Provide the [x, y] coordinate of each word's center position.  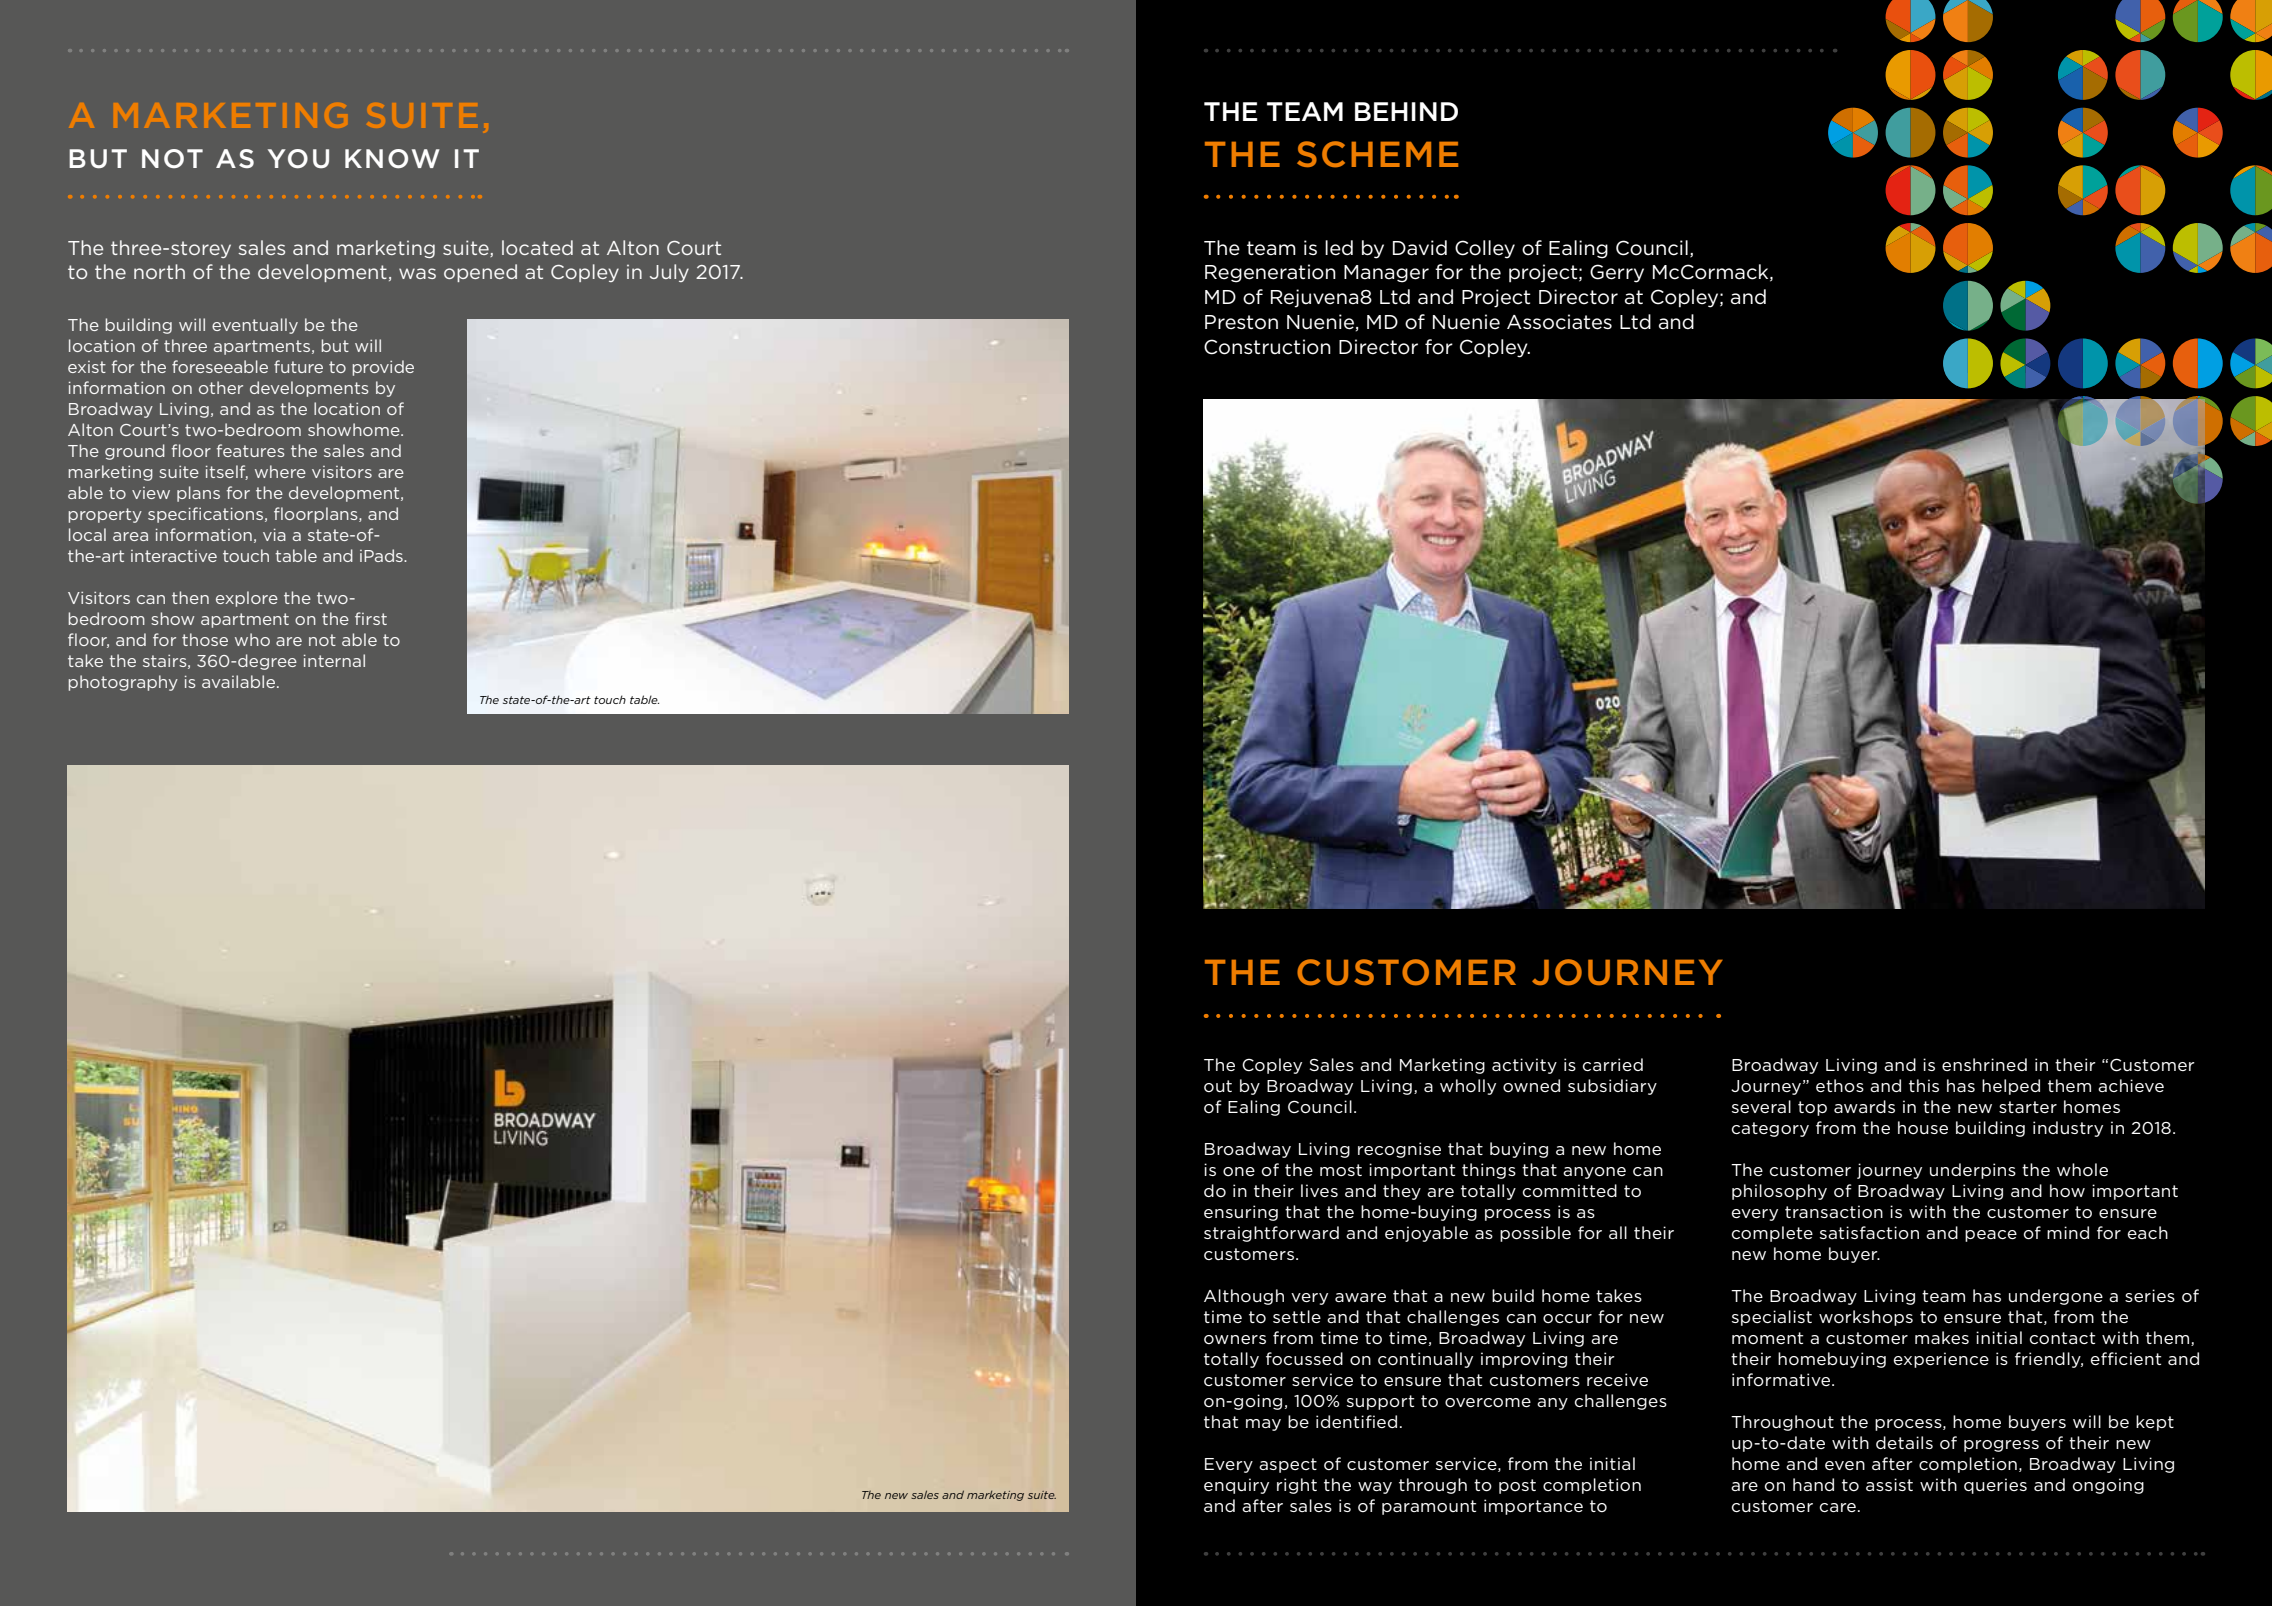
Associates [1559, 322]
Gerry [1617, 273]
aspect [1288, 1465]
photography [123, 683]
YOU [298, 159]
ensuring [1241, 1213]
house [1923, 1127]
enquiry [1236, 1486]
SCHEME [1377, 154]
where [280, 471]
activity [1524, 1066]
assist [1889, 1484]
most [1341, 1170]
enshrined [1984, 1064]
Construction [1267, 347]
